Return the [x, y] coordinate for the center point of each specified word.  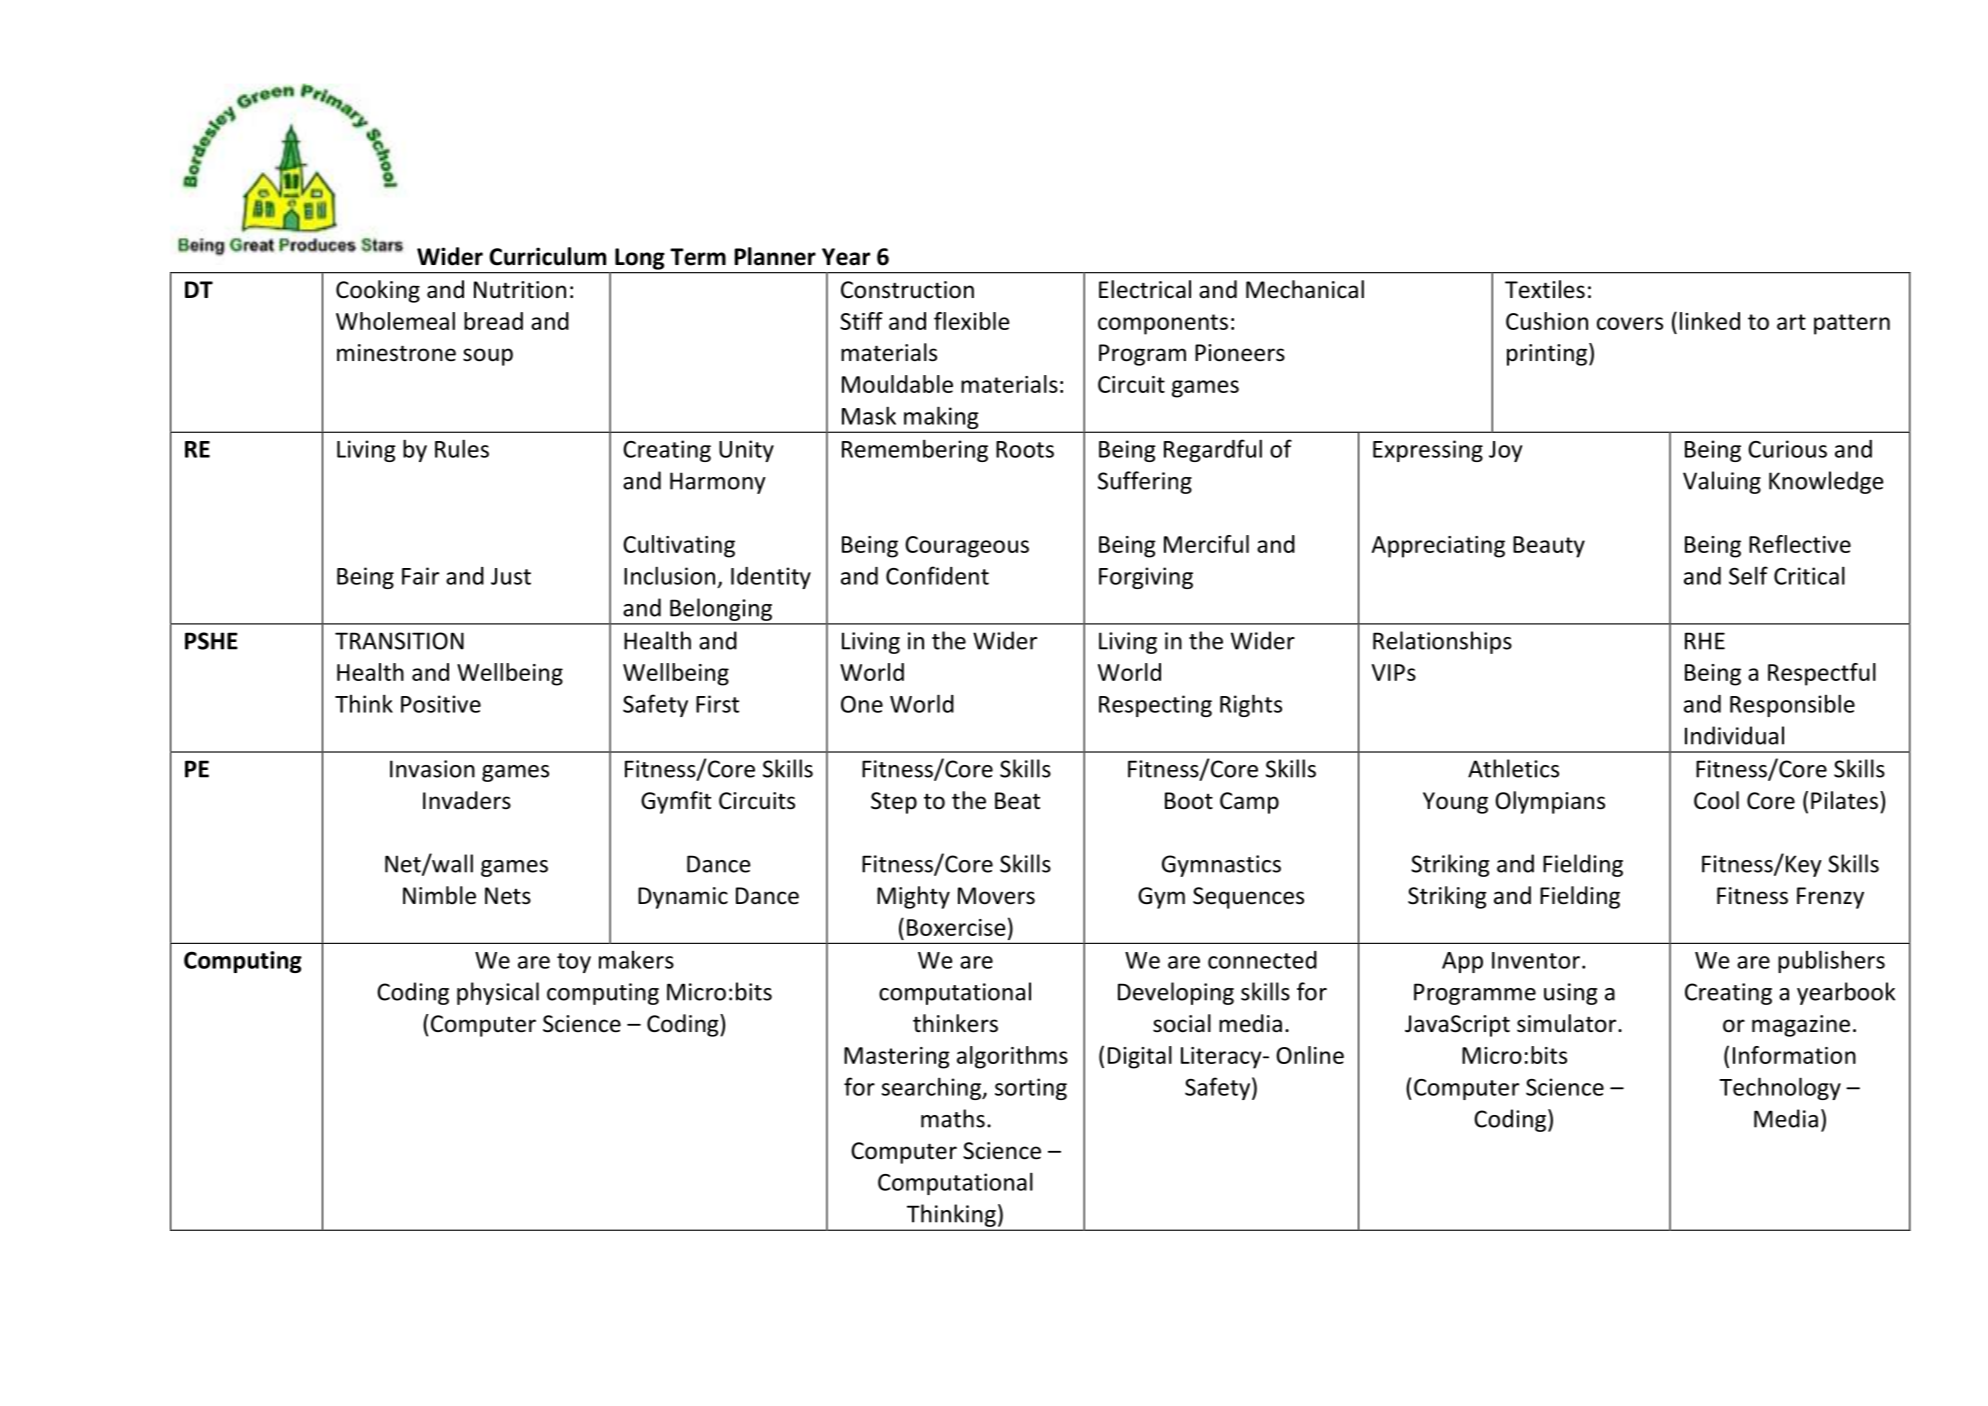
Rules [462, 448]
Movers [996, 896]
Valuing [1722, 482]
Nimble [439, 895]
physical [498, 993]
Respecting [1155, 706]
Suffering [1145, 482]
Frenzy [1830, 898]
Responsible [1792, 705]
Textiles [1545, 289]
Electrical [1145, 289]
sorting [1031, 1089]
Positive [441, 704]
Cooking [378, 291]
